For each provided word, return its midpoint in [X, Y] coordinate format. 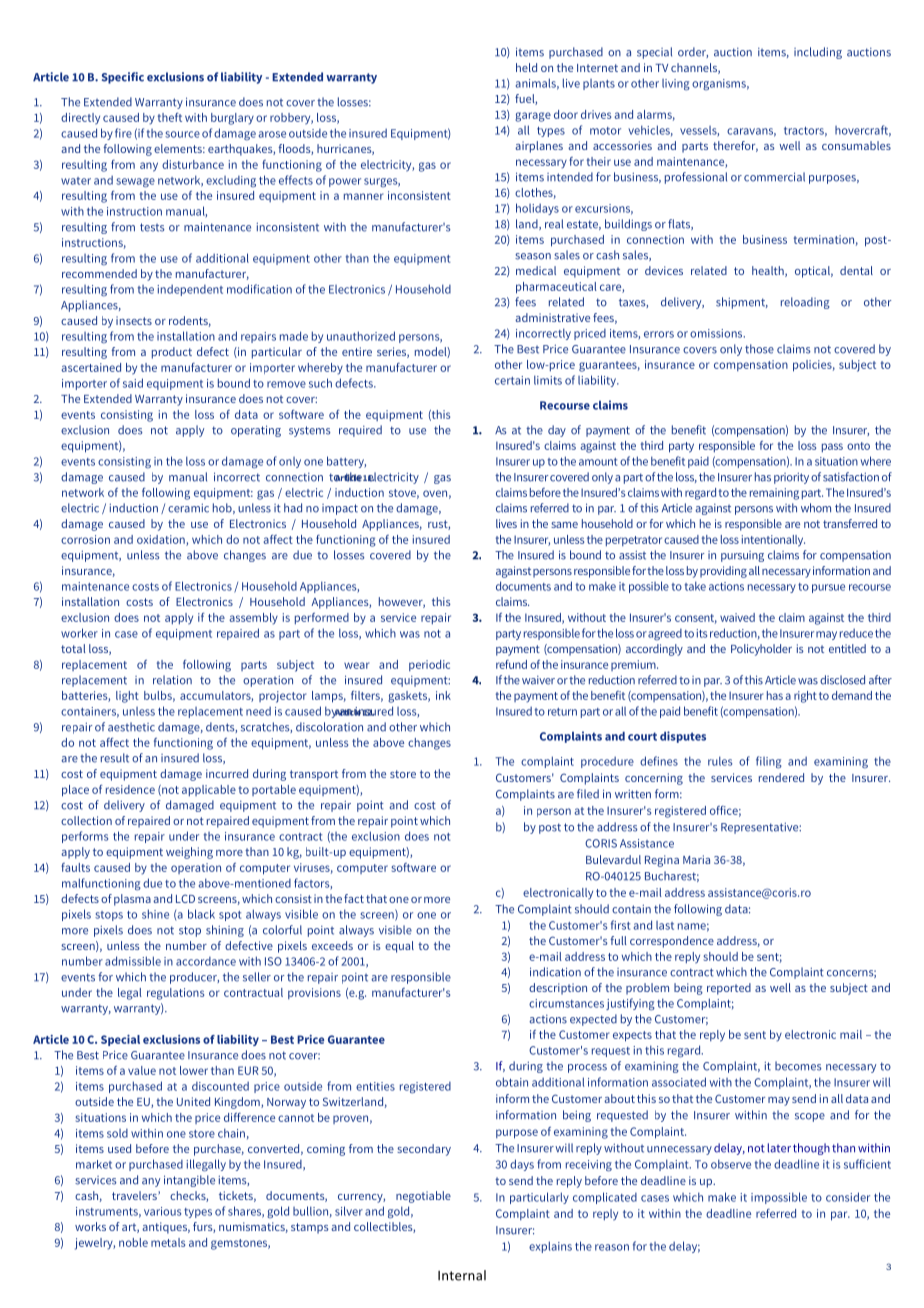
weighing [189, 853]
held [526, 67]
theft [170, 117]
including [818, 53]
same [564, 525]
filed [588, 794]
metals [168, 1242]
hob [223, 508]
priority [791, 478]
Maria [696, 859]
